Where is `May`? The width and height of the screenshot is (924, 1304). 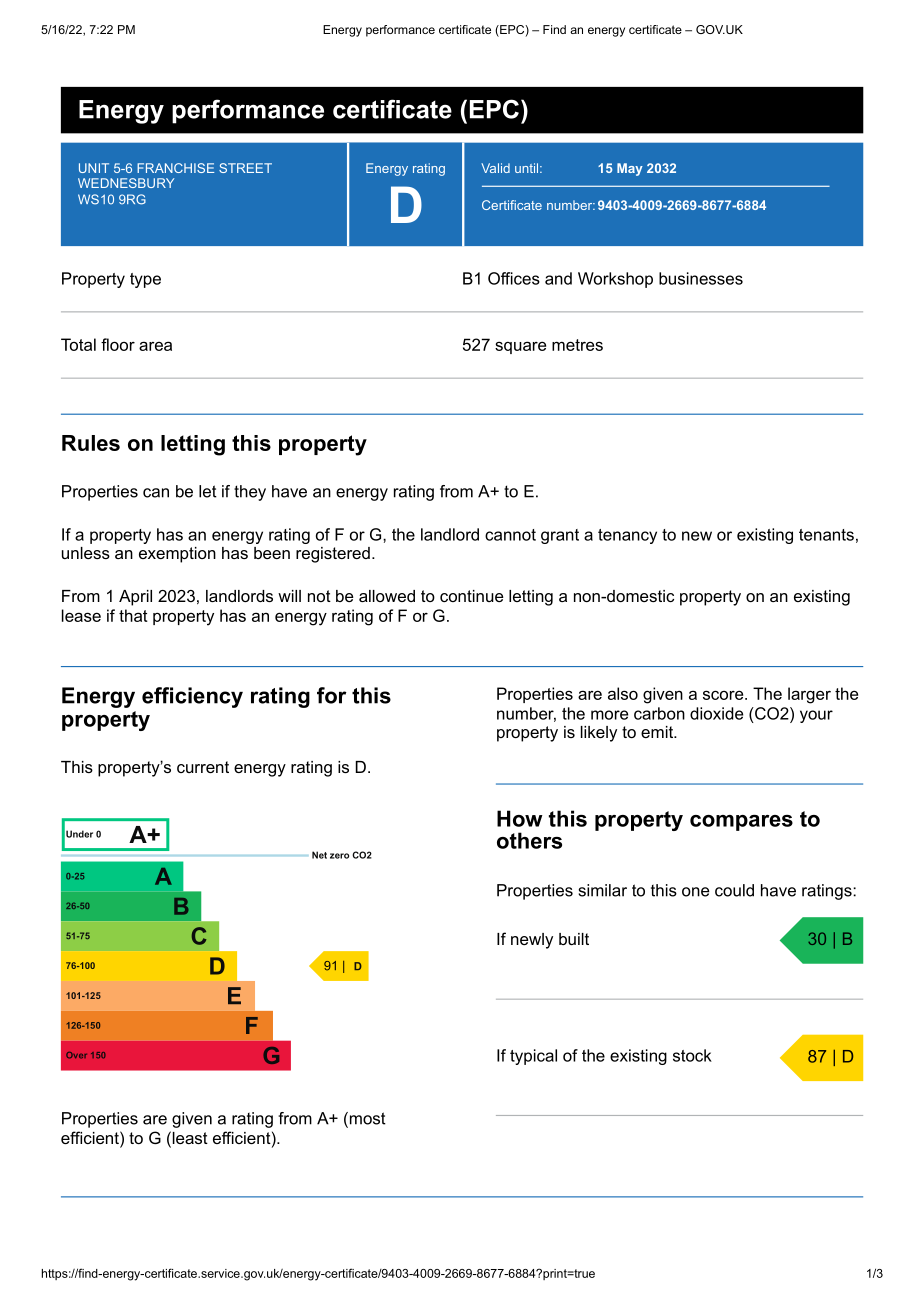 May is located at coordinates (630, 169).
